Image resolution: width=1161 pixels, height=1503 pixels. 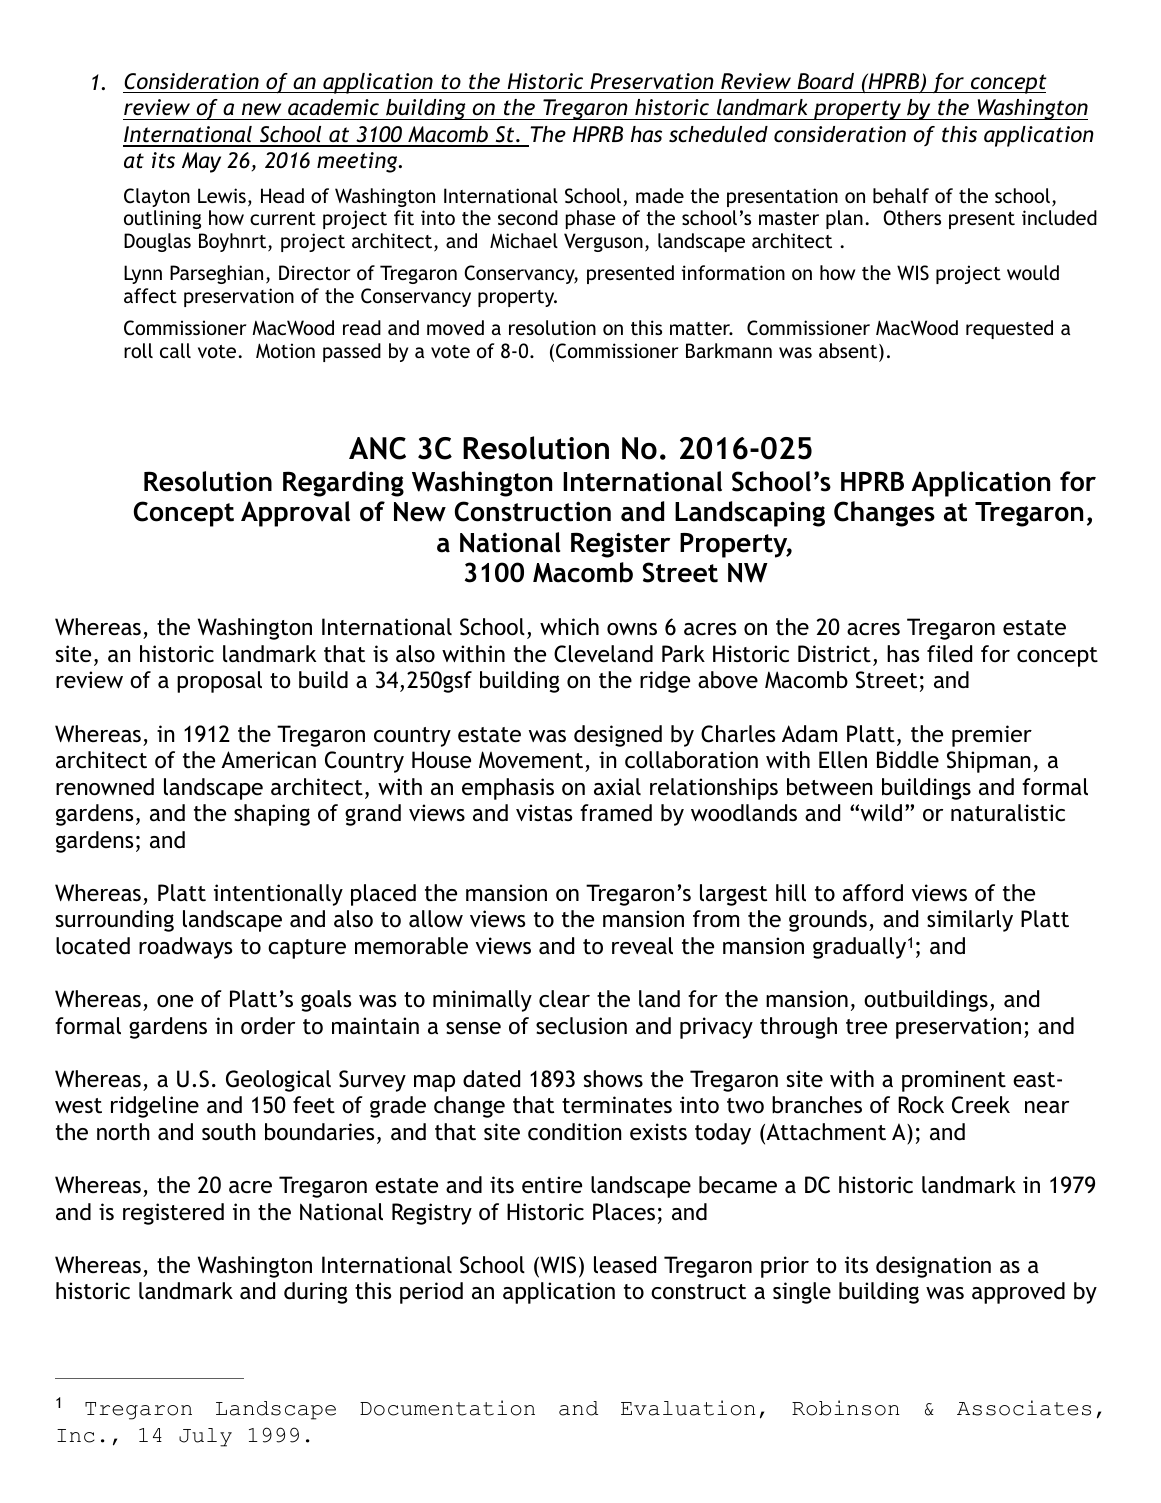 I want to click on American, so click(x=268, y=759).
